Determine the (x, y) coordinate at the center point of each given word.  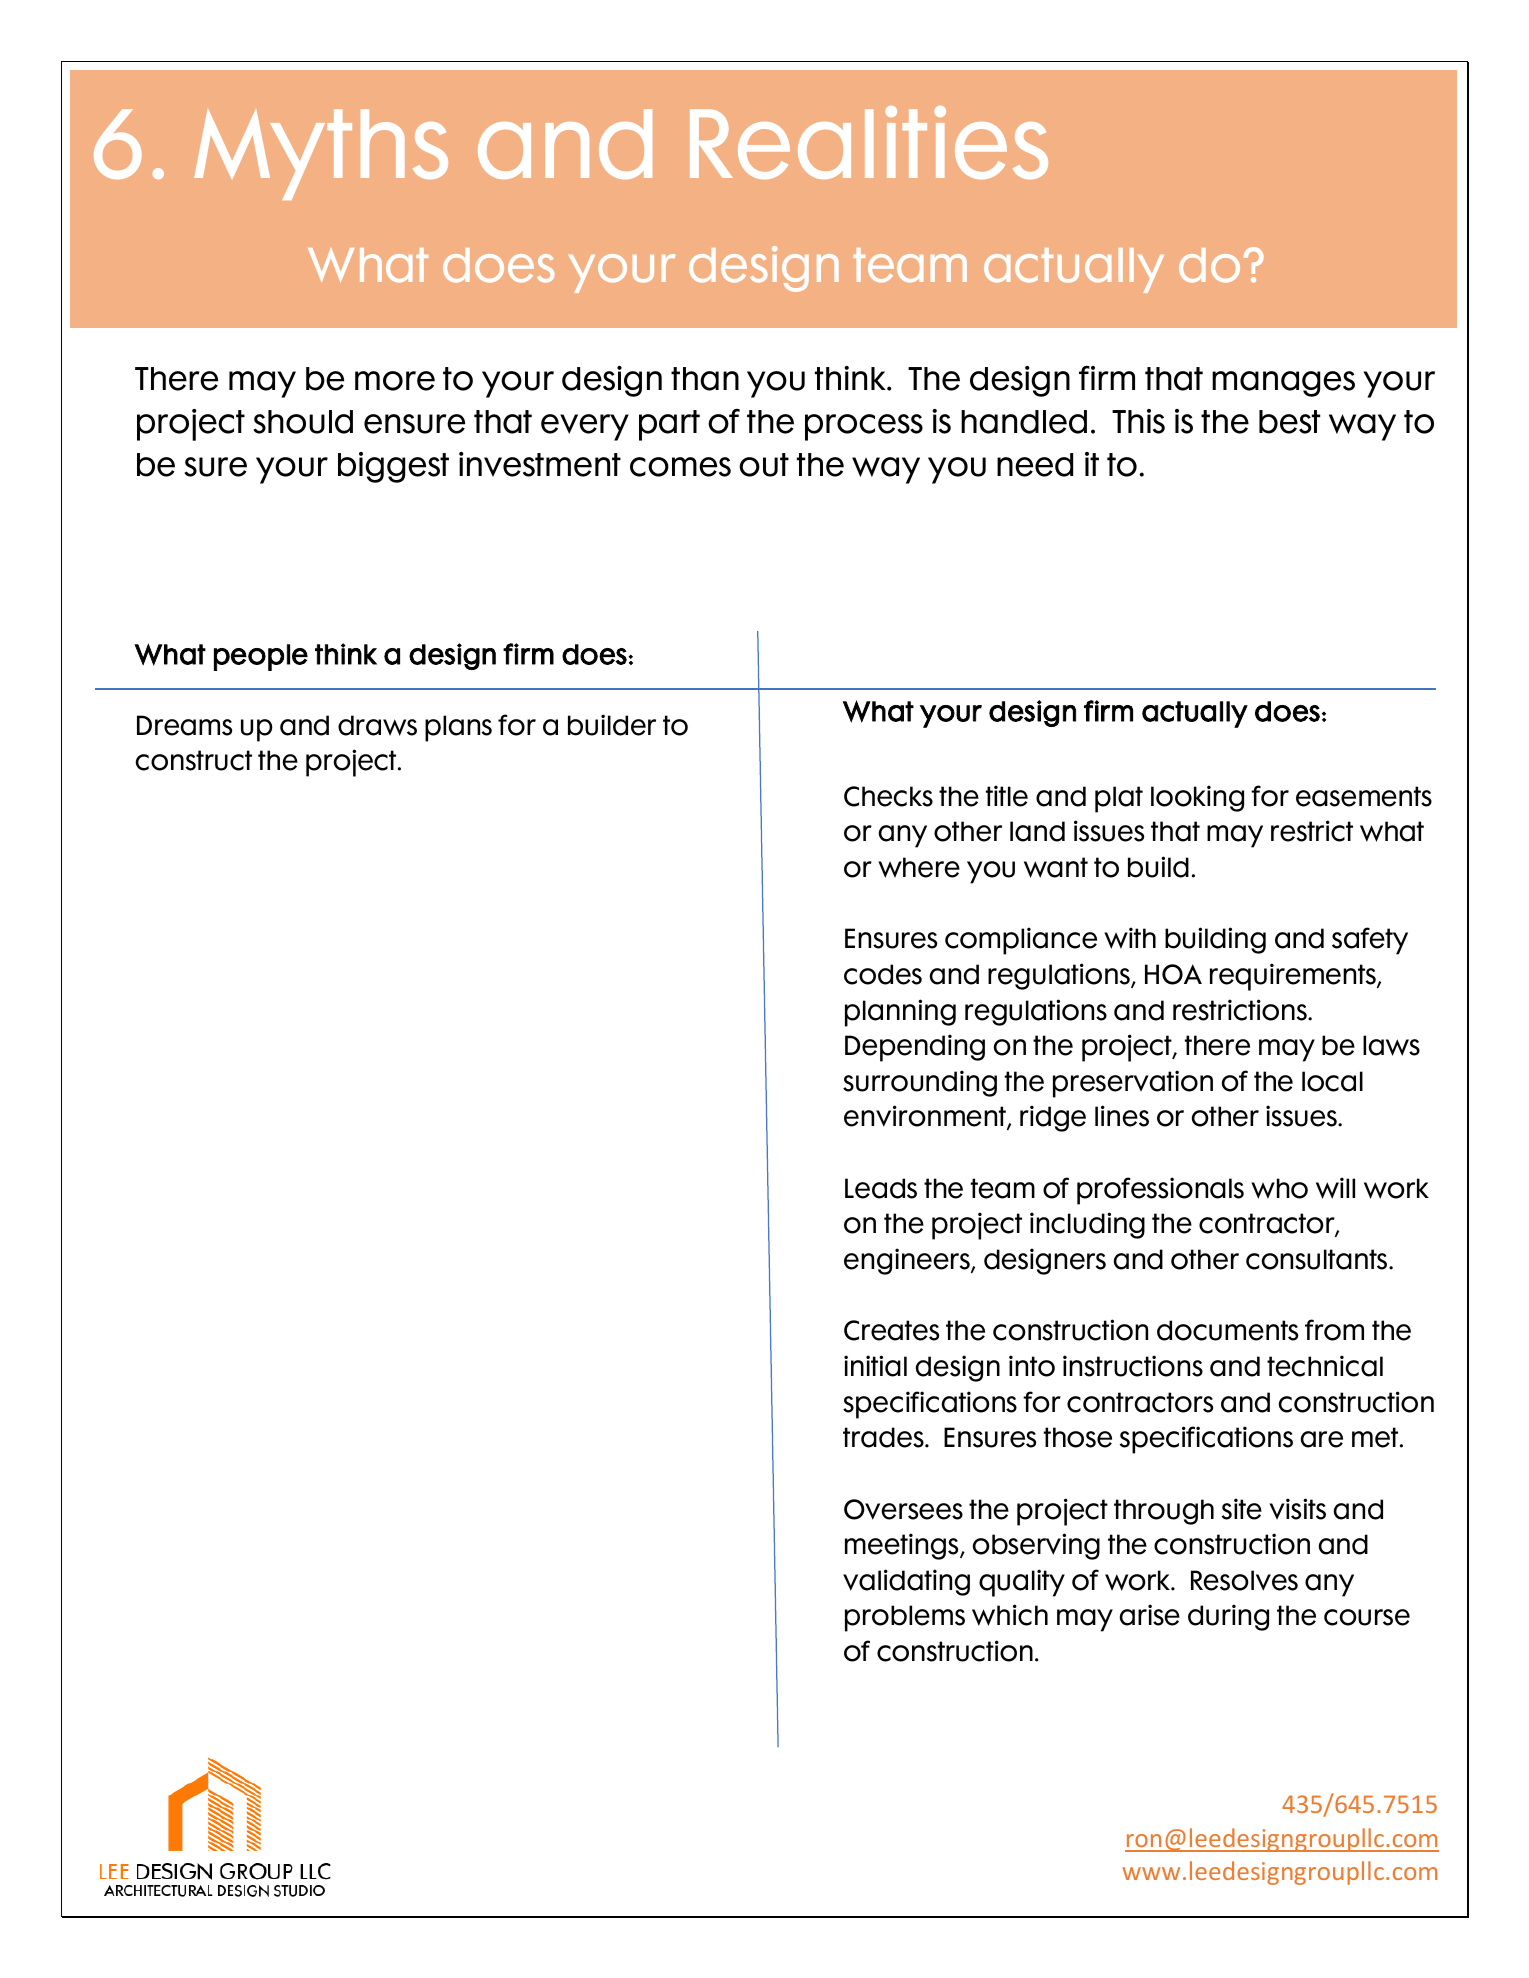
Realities (869, 142)
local (1332, 1081)
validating (906, 1582)
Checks (888, 796)
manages (1283, 384)
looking (1197, 798)
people (261, 657)
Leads (881, 1188)
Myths (321, 154)
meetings (903, 1546)
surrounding (920, 1083)
